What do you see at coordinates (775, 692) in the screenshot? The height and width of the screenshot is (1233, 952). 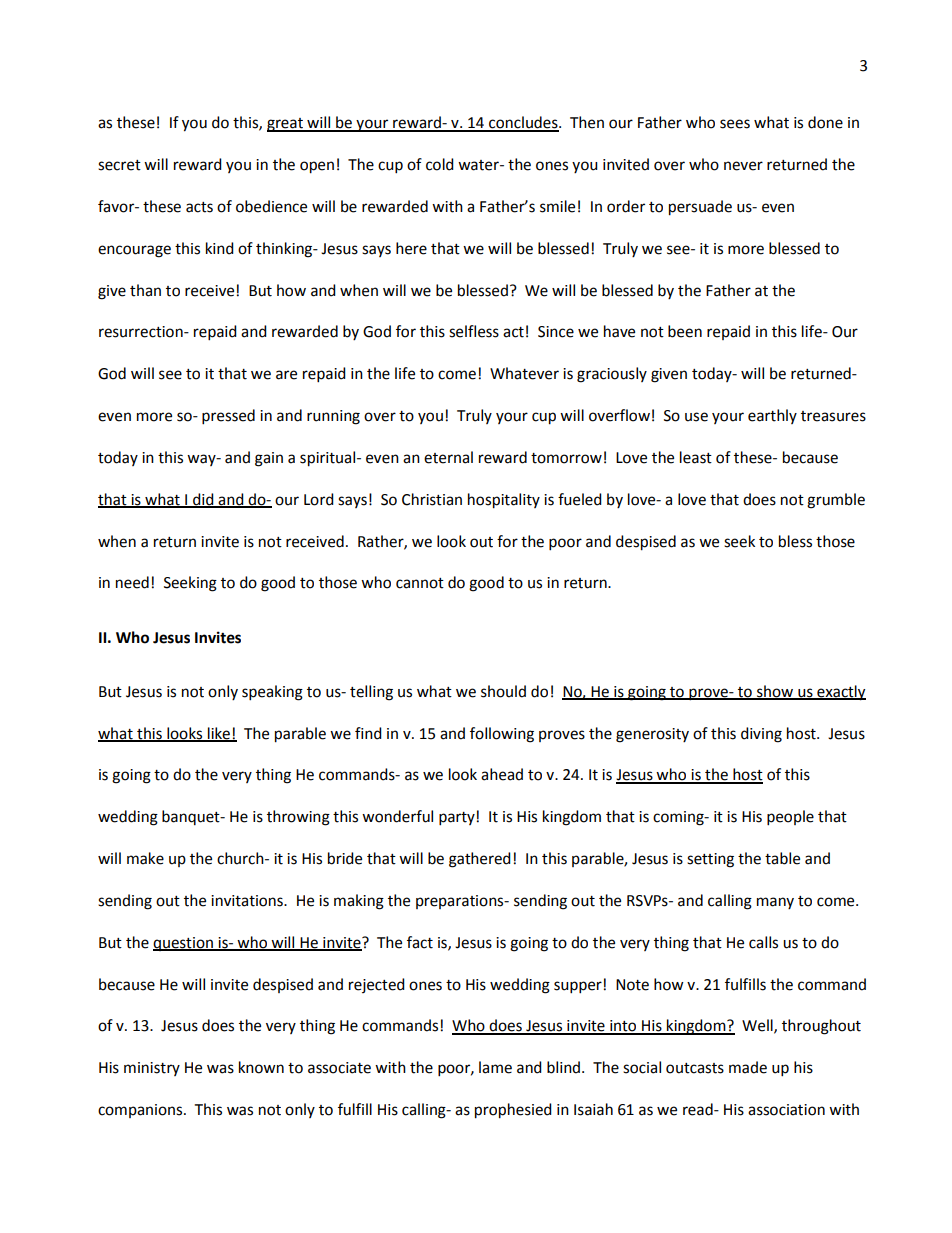 I see `show` at bounding box center [775, 692].
